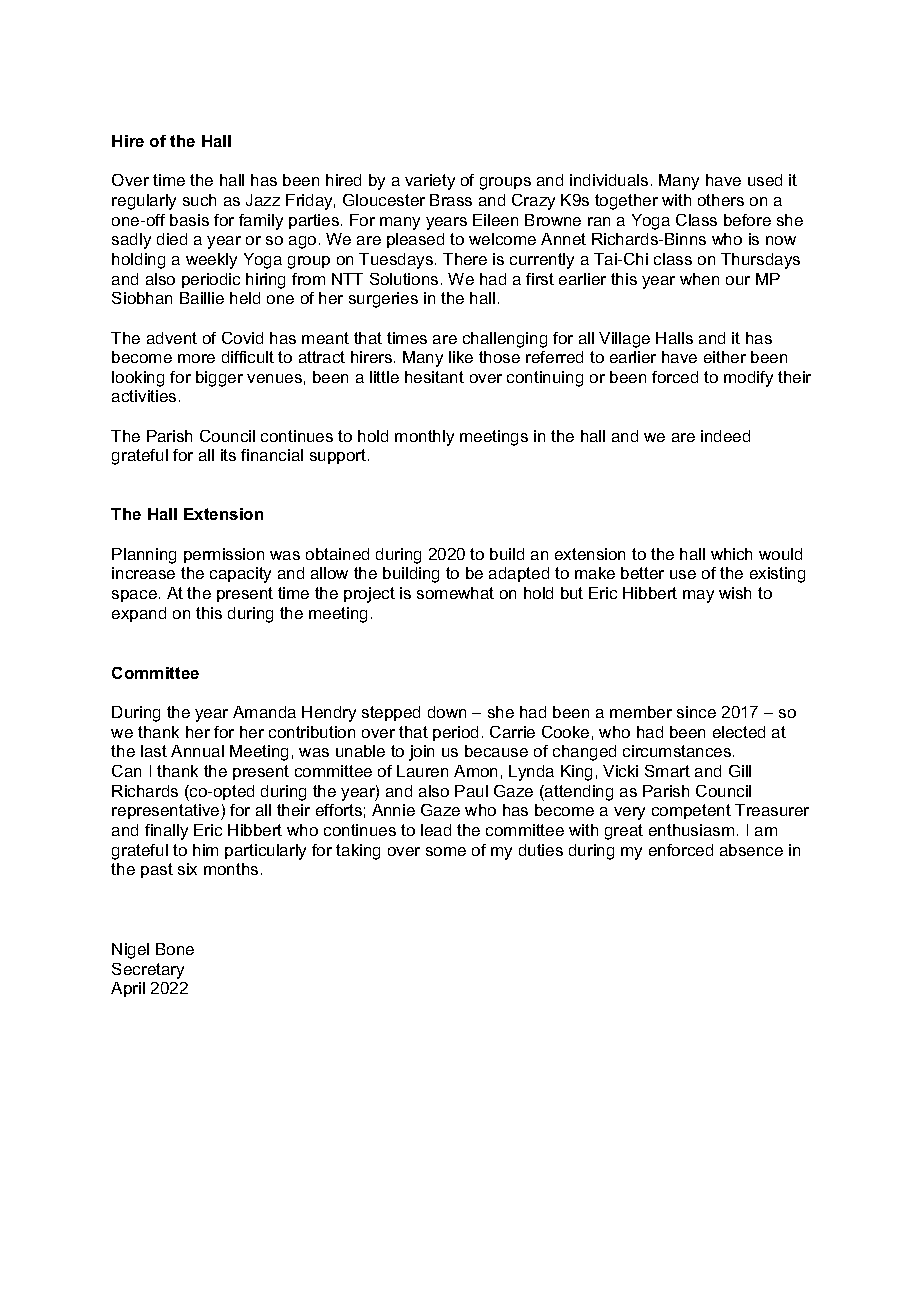  Describe the element at coordinates (696, 712) in the screenshot. I see `since` at that location.
